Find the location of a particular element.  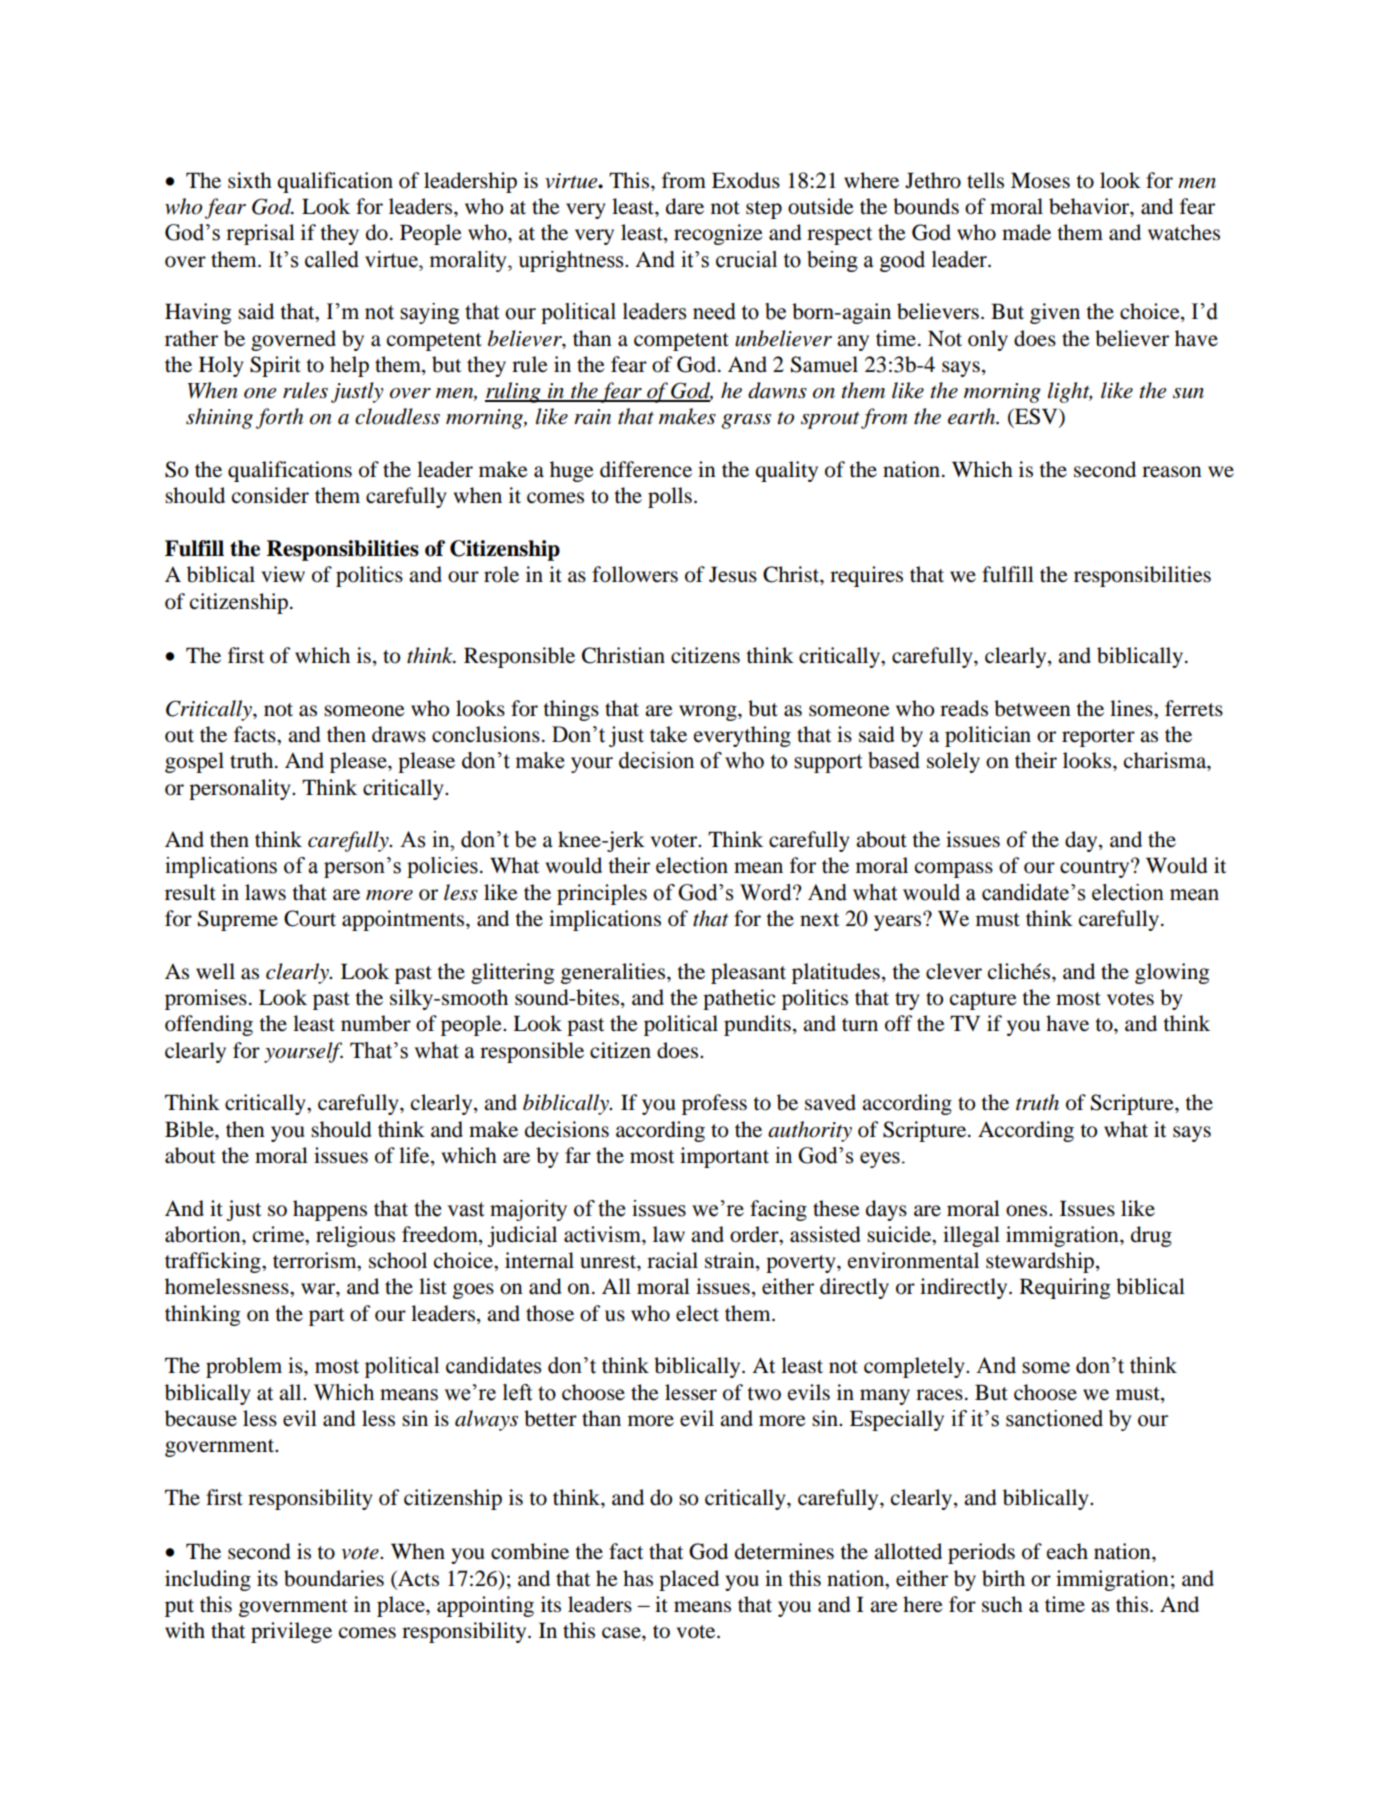

principles is located at coordinates (602, 894).
